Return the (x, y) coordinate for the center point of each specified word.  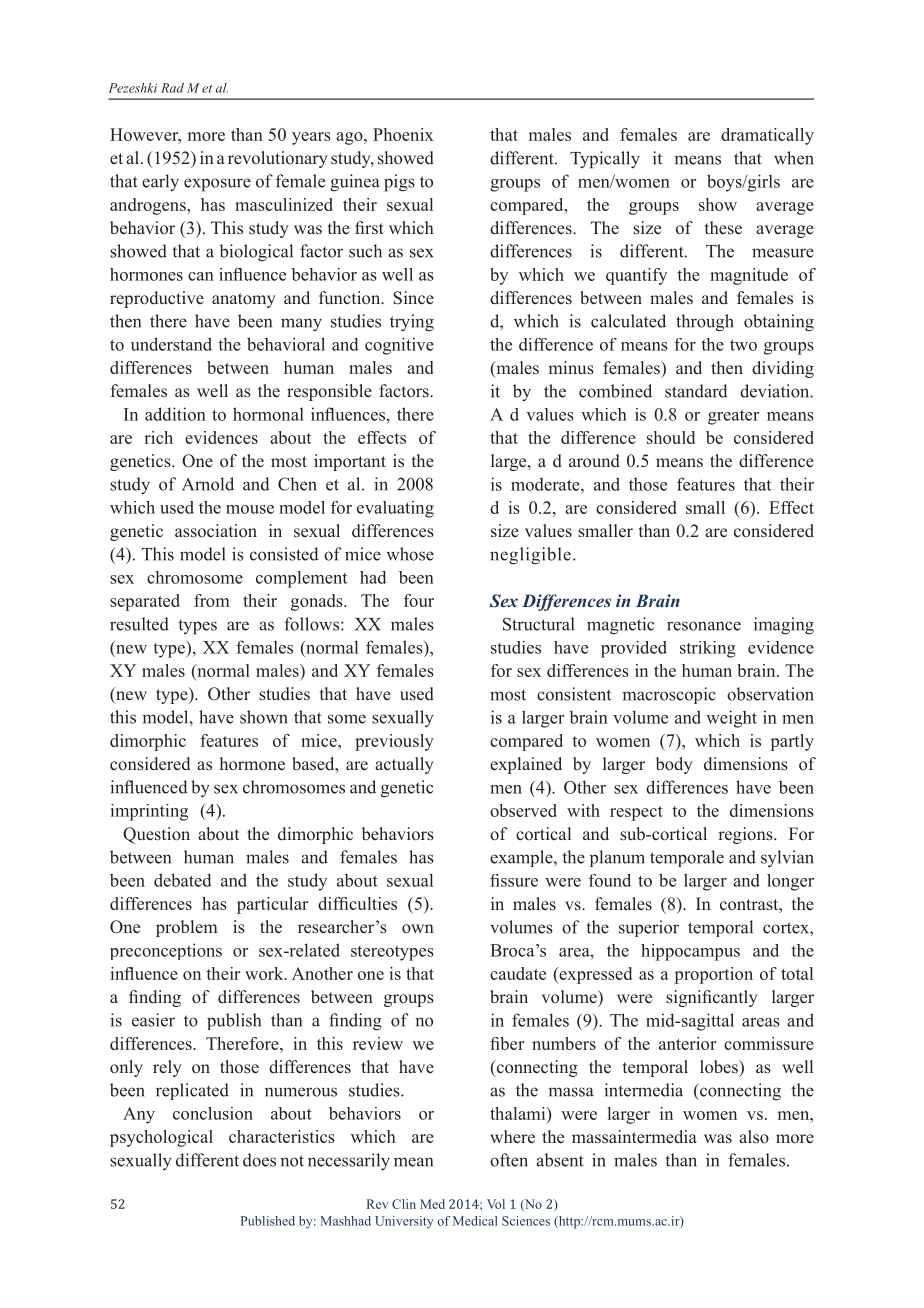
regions (746, 835)
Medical (475, 1221)
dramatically (767, 136)
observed (523, 810)
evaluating (395, 509)
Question (156, 835)
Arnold (208, 484)
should (671, 437)
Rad (172, 88)
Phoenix (403, 134)
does (259, 1160)
